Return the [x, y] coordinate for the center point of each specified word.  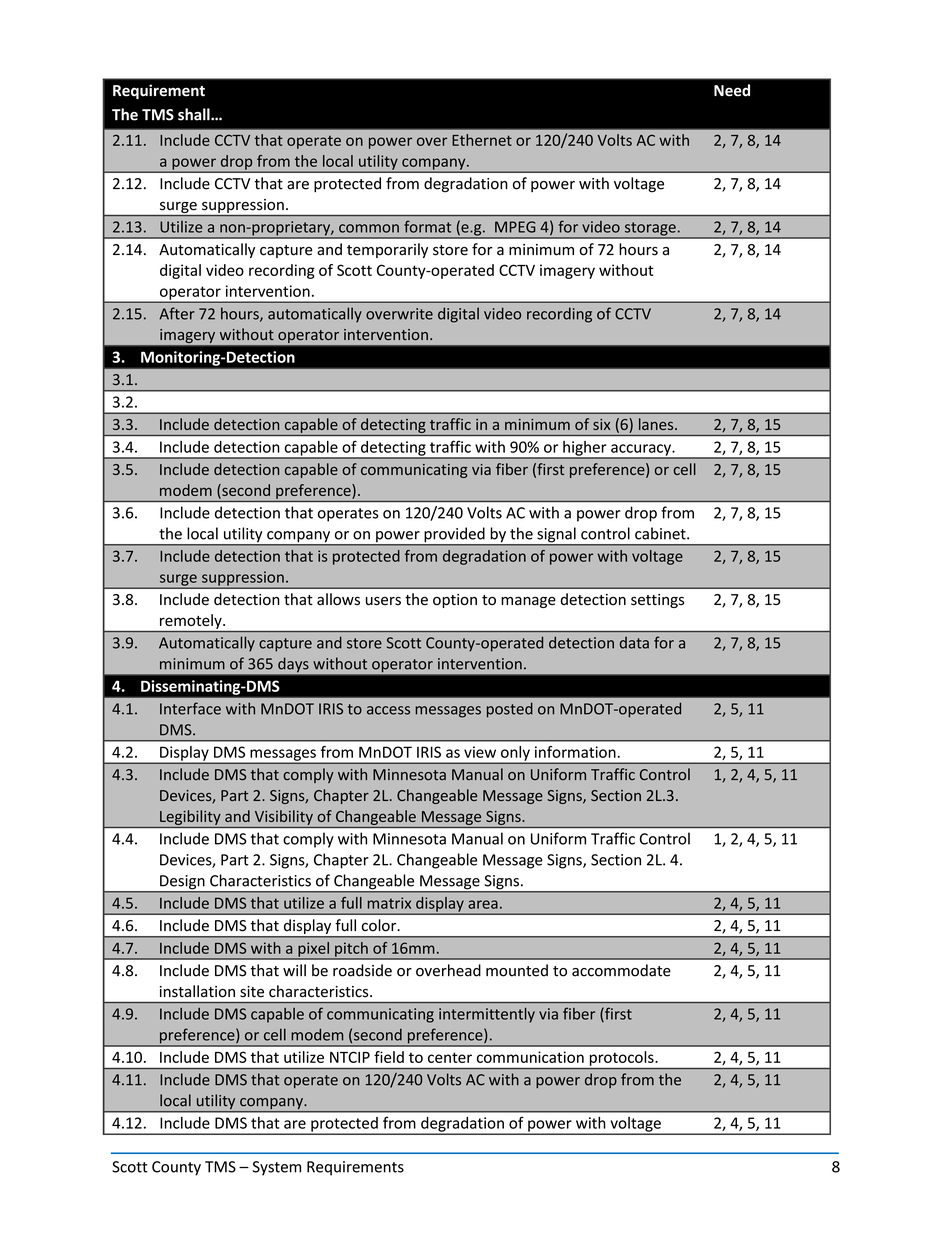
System [277, 1168]
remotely [192, 621]
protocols [622, 1058]
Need [732, 90]
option [455, 601]
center [450, 1057]
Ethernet [482, 140]
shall [195, 114]
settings [657, 601]
